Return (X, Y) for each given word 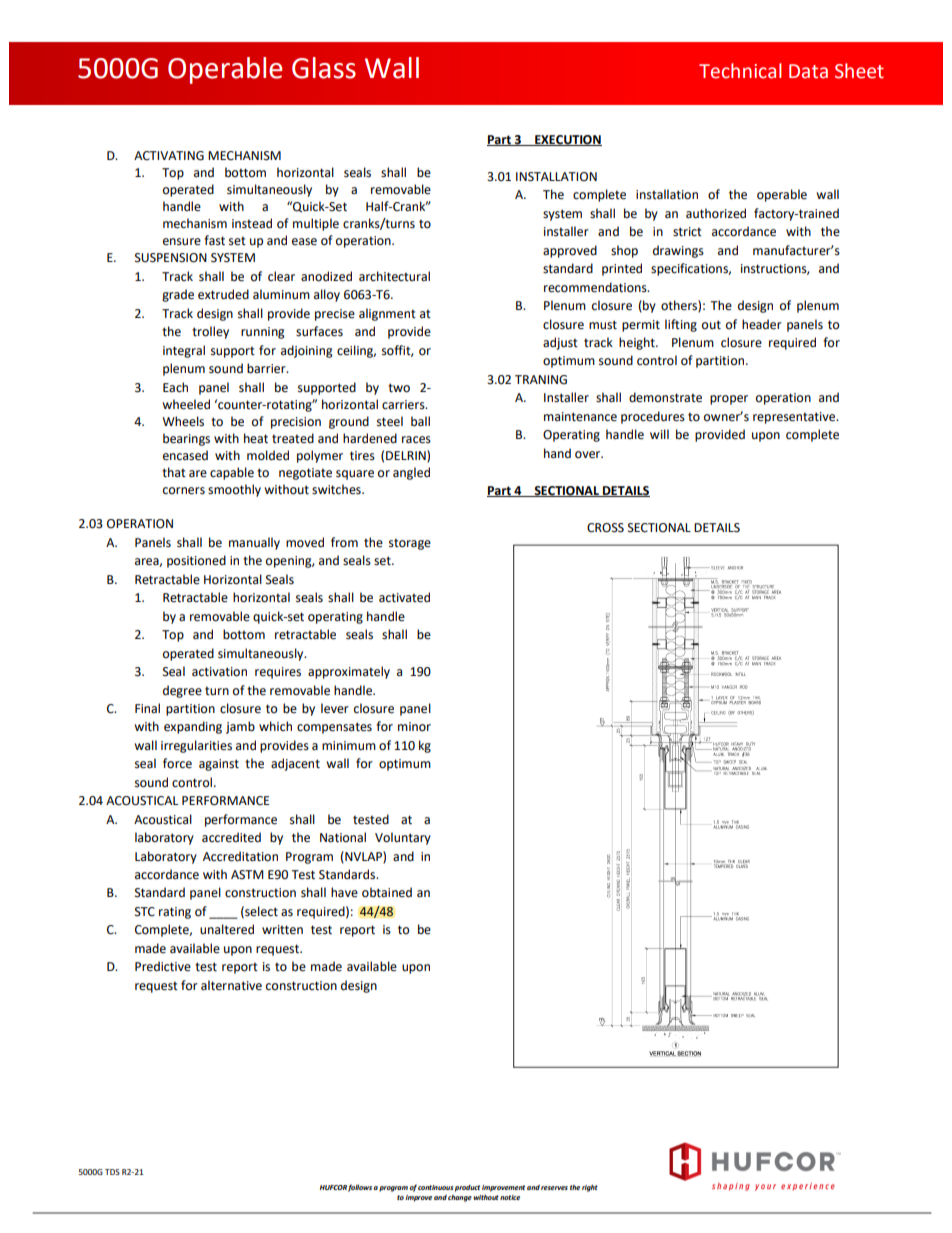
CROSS (605, 528)
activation (219, 672)
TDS (112, 1172)
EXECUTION (567, 140)
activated (404, 597)
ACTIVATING (169, 156)
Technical (740, 71)
